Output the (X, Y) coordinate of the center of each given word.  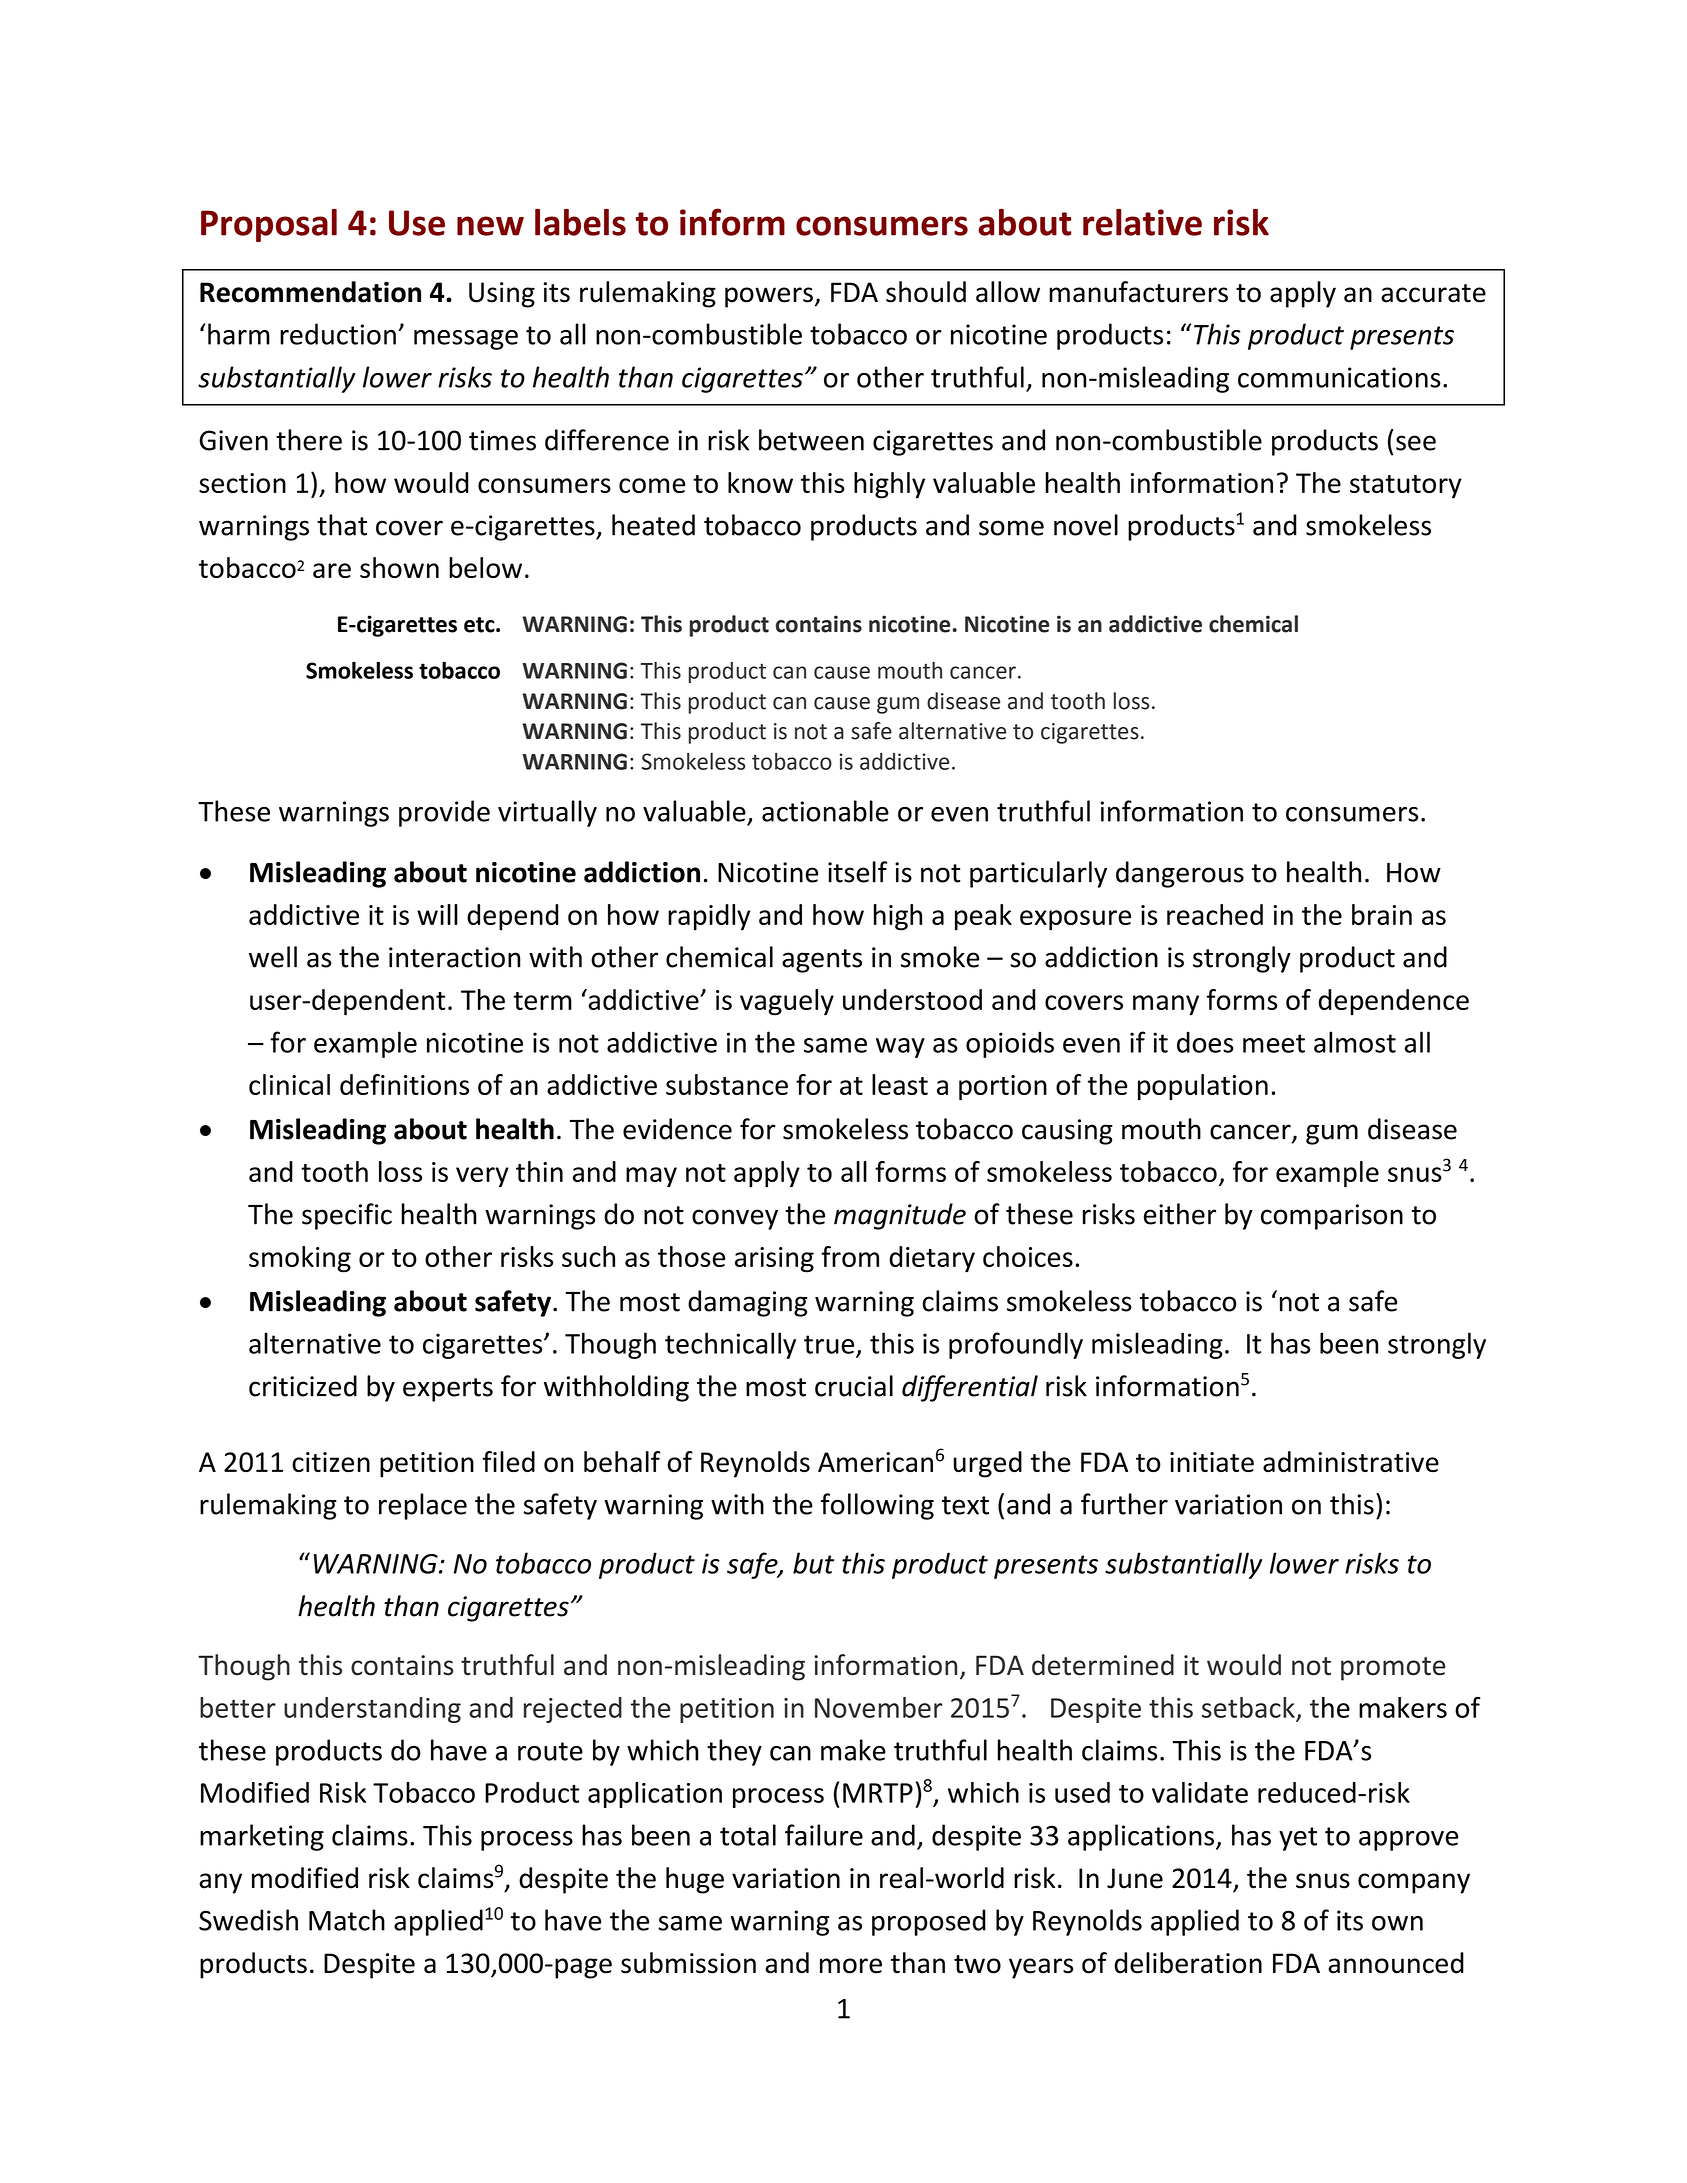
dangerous (1180, 874)
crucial (854, 1386)
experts (448, 1390)
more (851, 1966)
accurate (1433, 293)
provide (444, 813)
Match (347, 1920)
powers (769, 297)
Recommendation (310, 292)
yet (1298, 1839)
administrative (1351, 1461)
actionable (825, 811)
